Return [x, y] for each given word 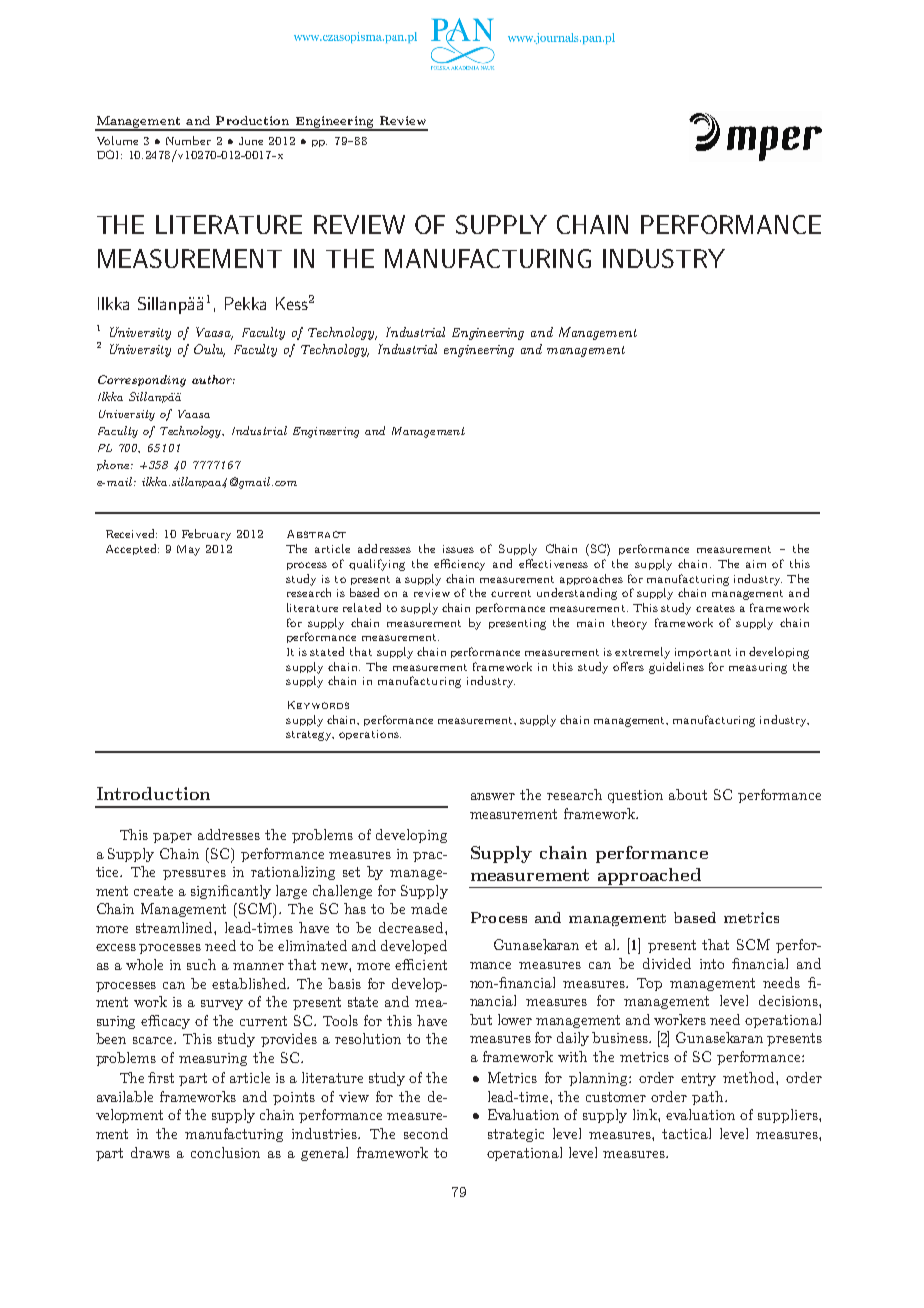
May [188, 550]
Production [252, 120]
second [426, 1133]
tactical [686, 1133]
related [362, 607]
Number [188, 140]
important [703, 653]
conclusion [225, 1152]
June [251, 141]
